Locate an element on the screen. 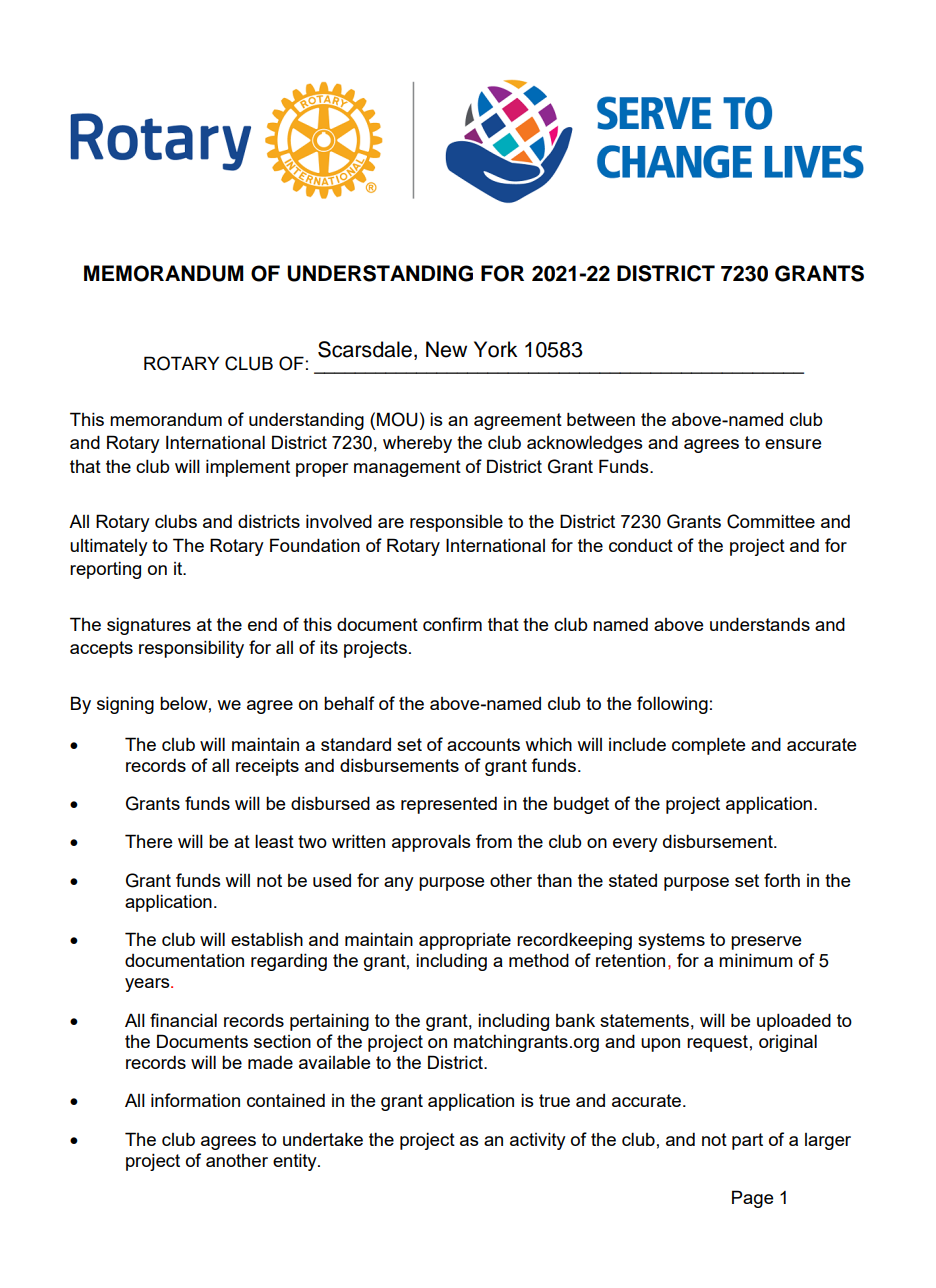 This screenshot has width=936, height=1288. complete is located at coordinates (708, 746).
